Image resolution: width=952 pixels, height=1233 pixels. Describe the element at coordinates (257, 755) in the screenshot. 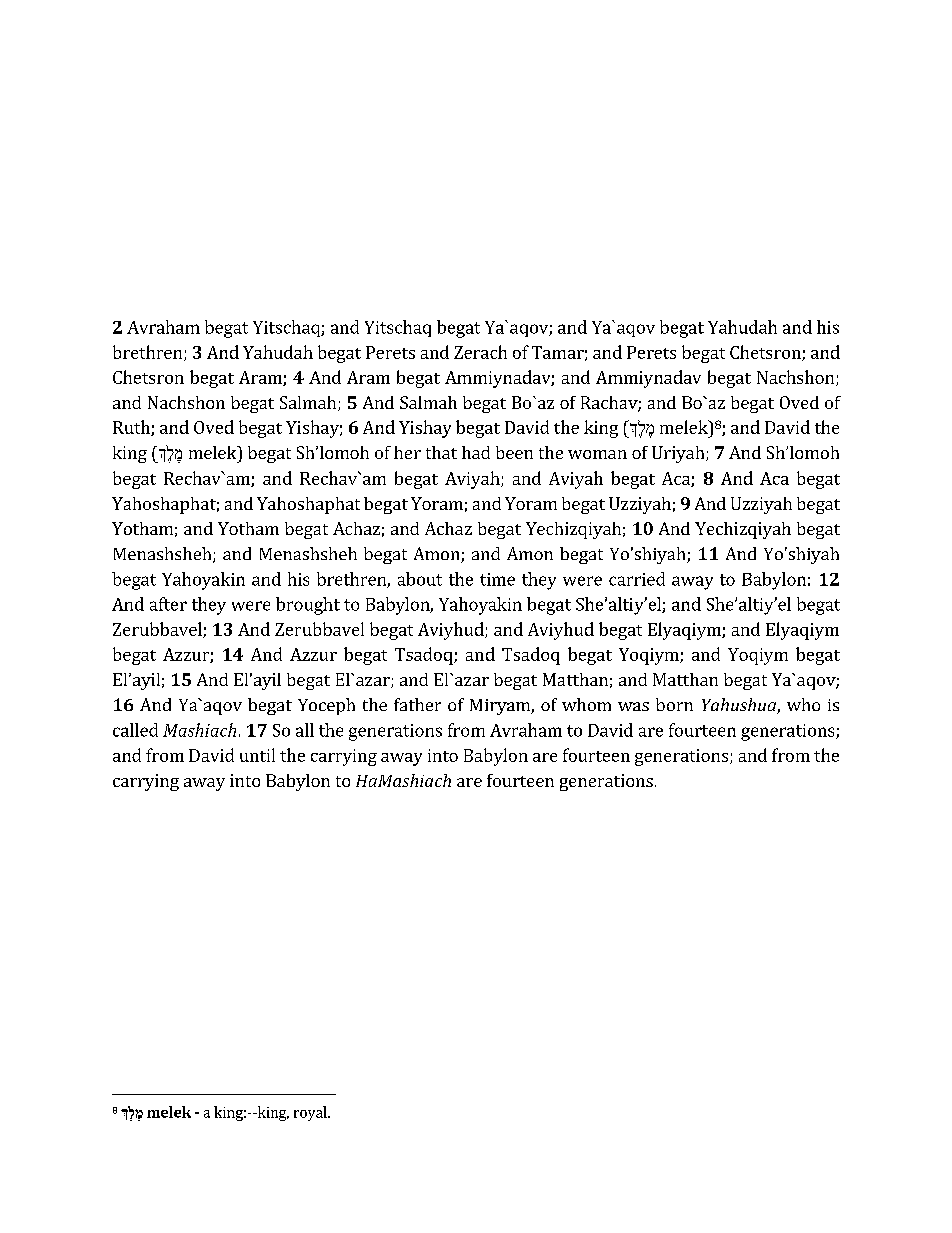

I see `until` at that location.
